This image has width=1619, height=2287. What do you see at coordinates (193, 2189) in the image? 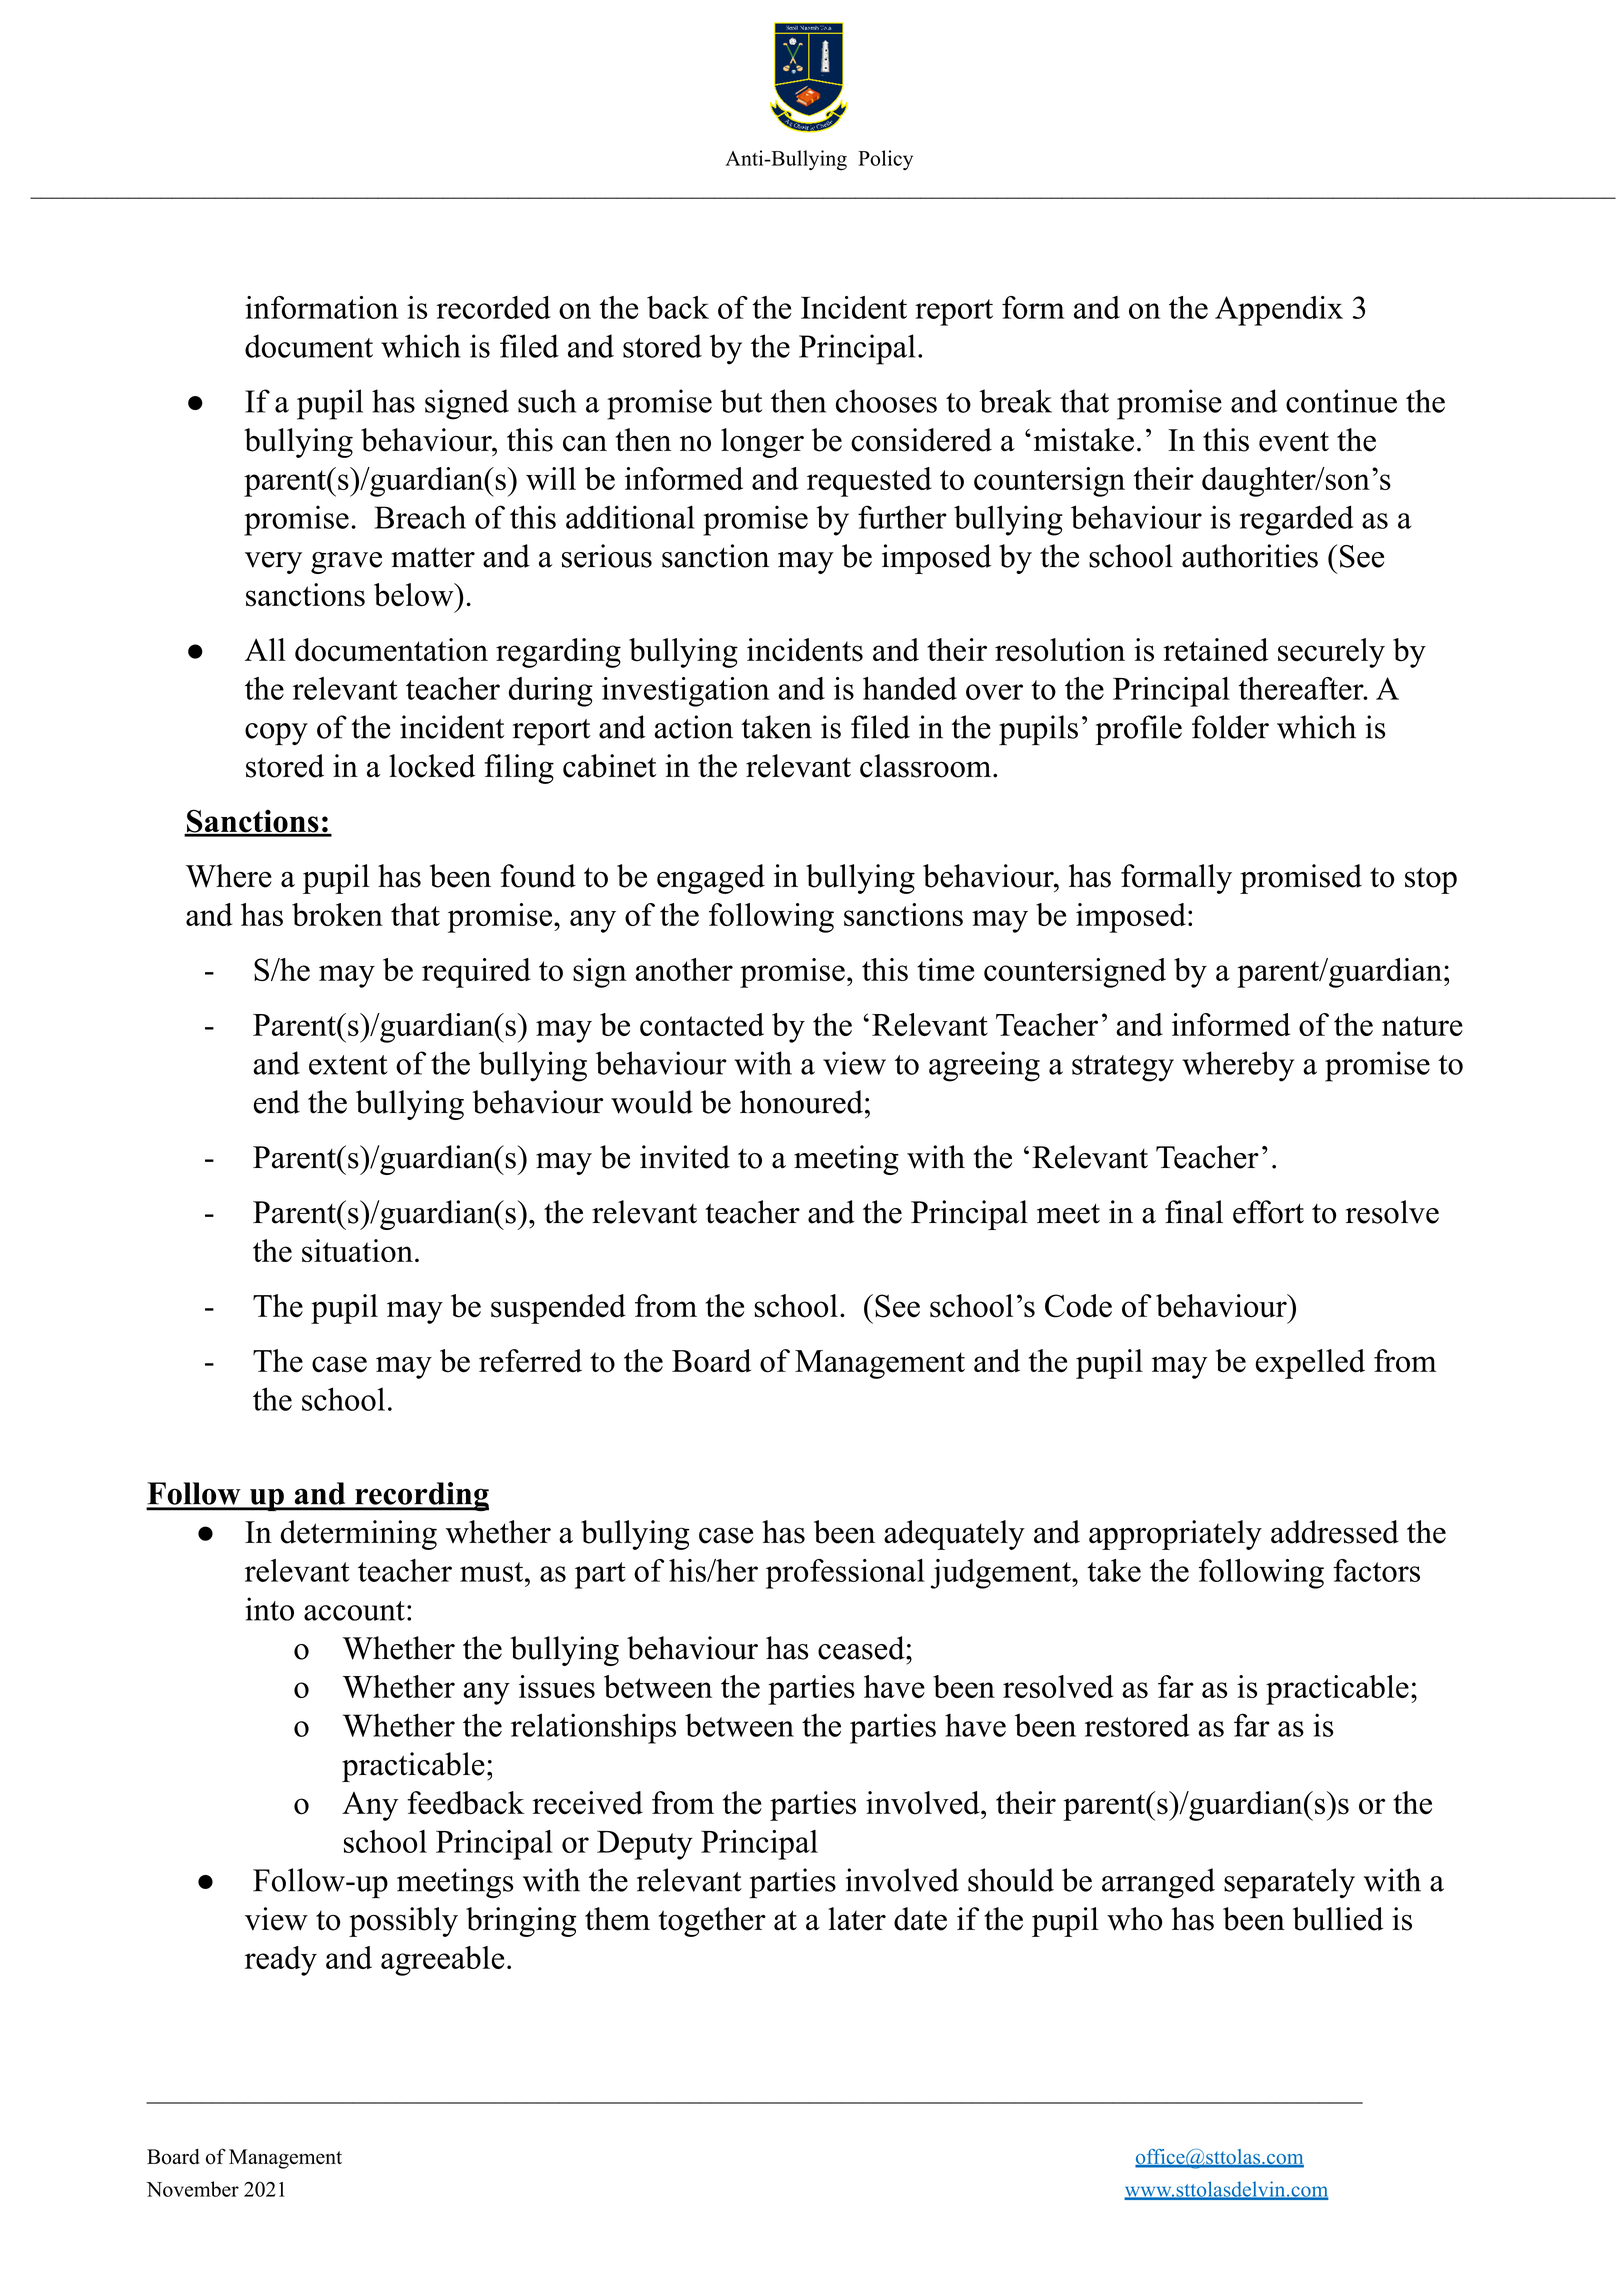
I see `November` at bounding box center [193, 2189].
